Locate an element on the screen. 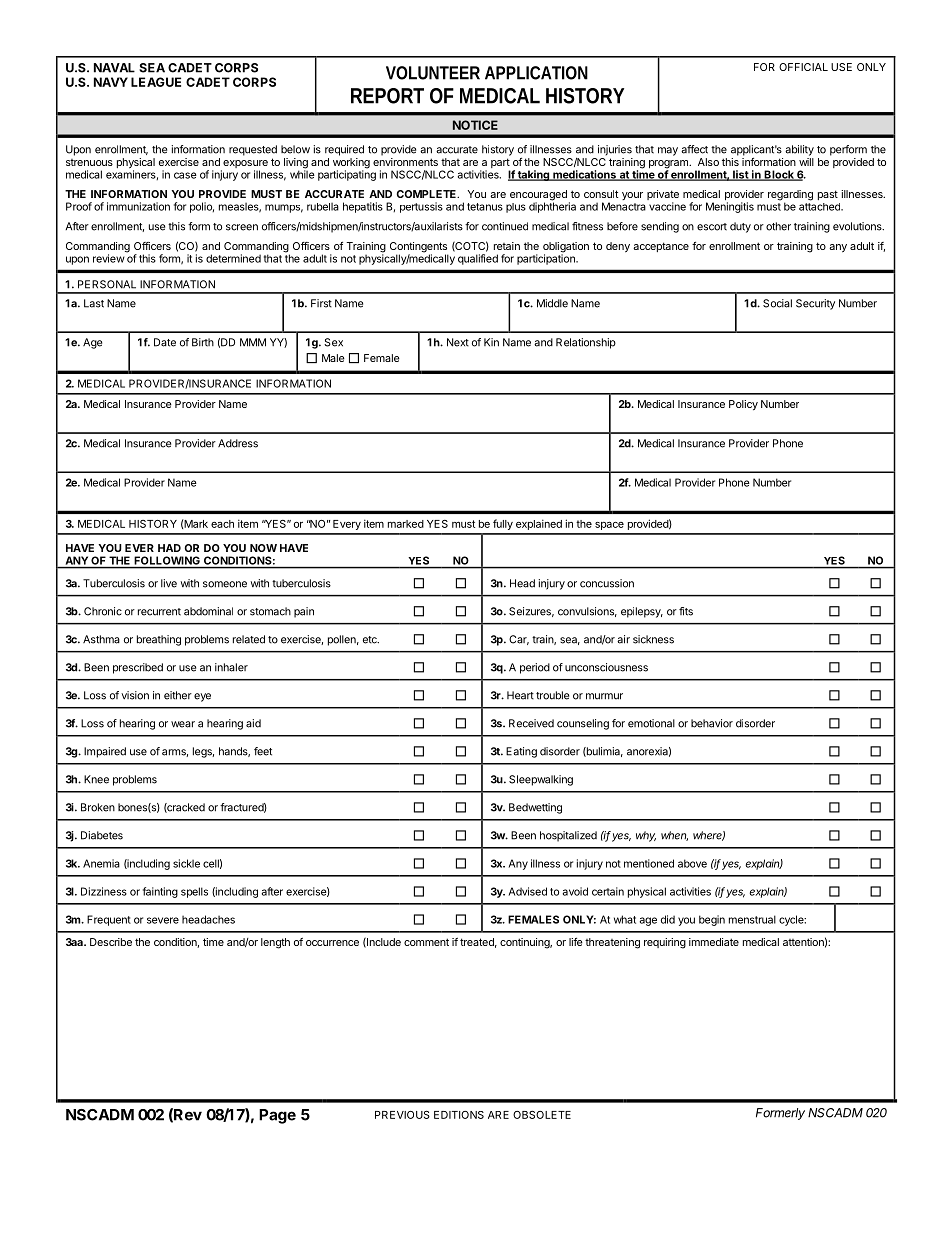 This screenshot has width=952, height=1233. fits is located at coordinates (686, 611).
